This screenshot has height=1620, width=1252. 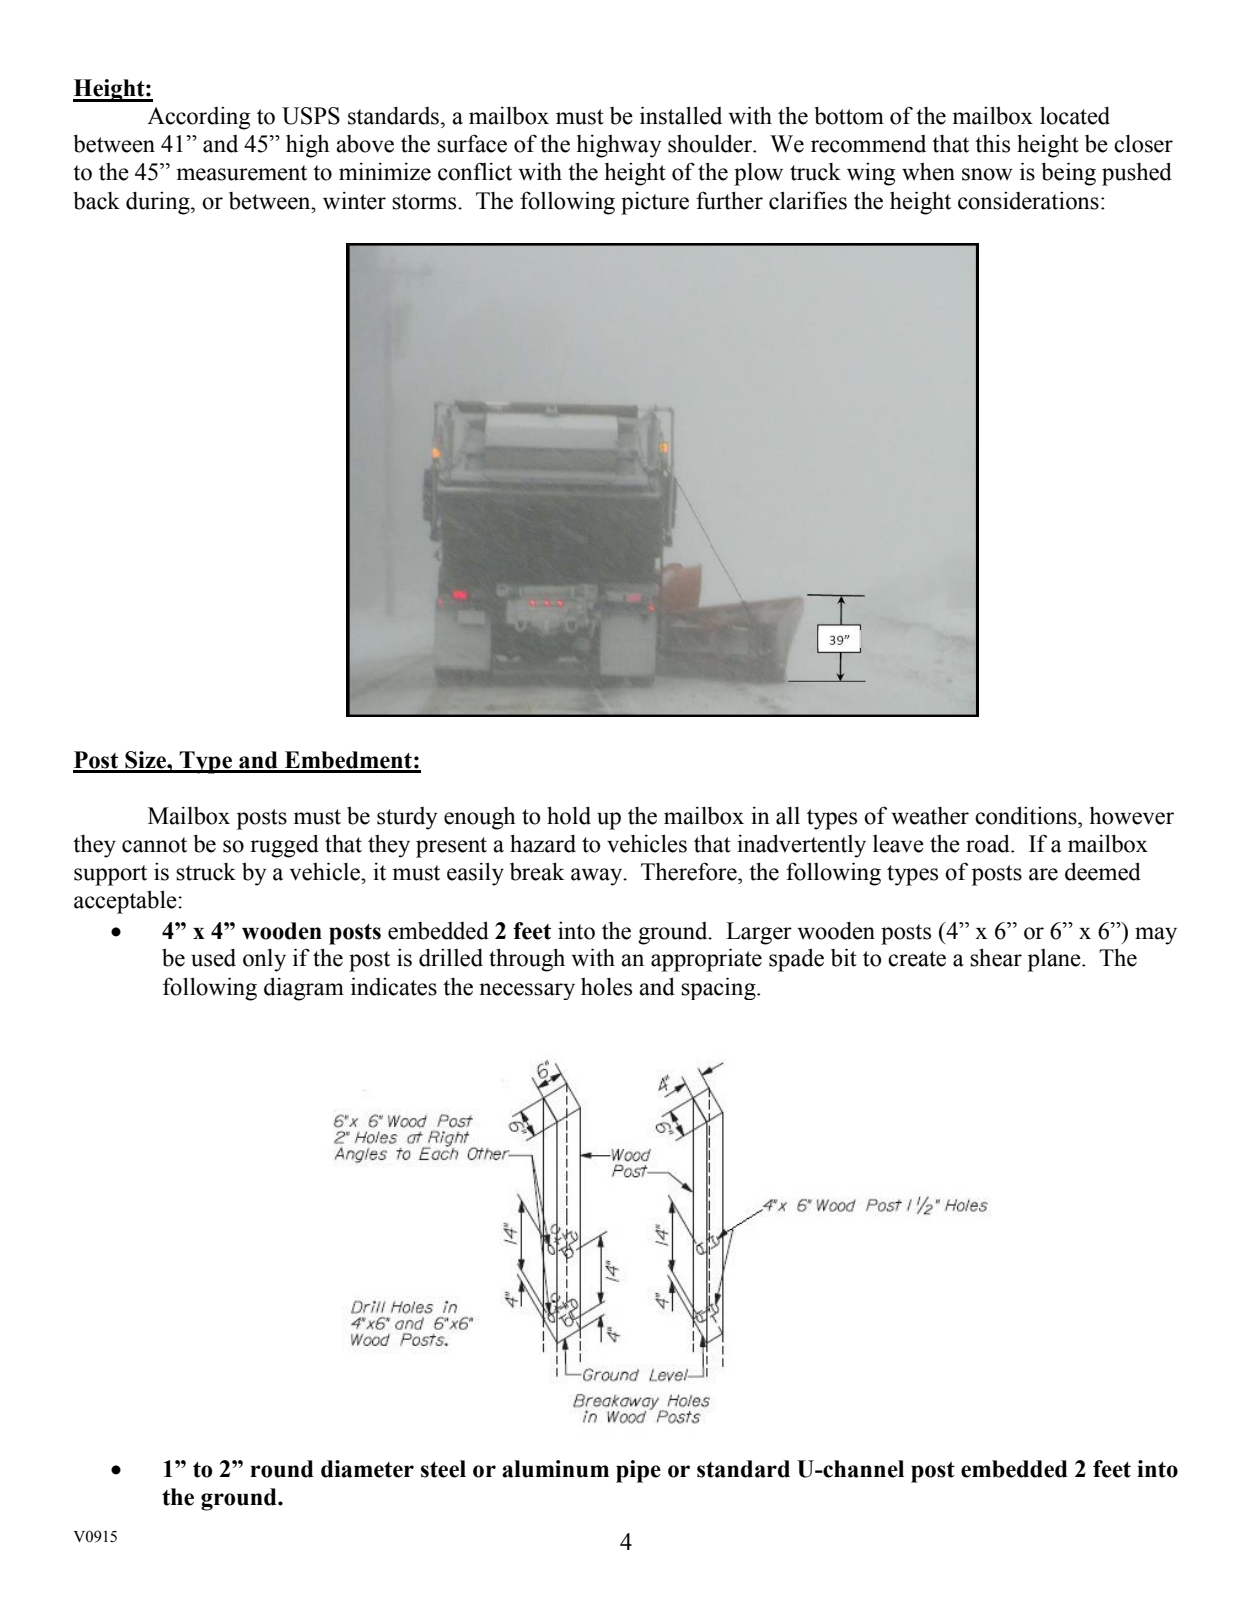 What do you see at coordinates (555, 1469) in the screenshot?
I see `aluminum` at bounding box center [555, 1469].
